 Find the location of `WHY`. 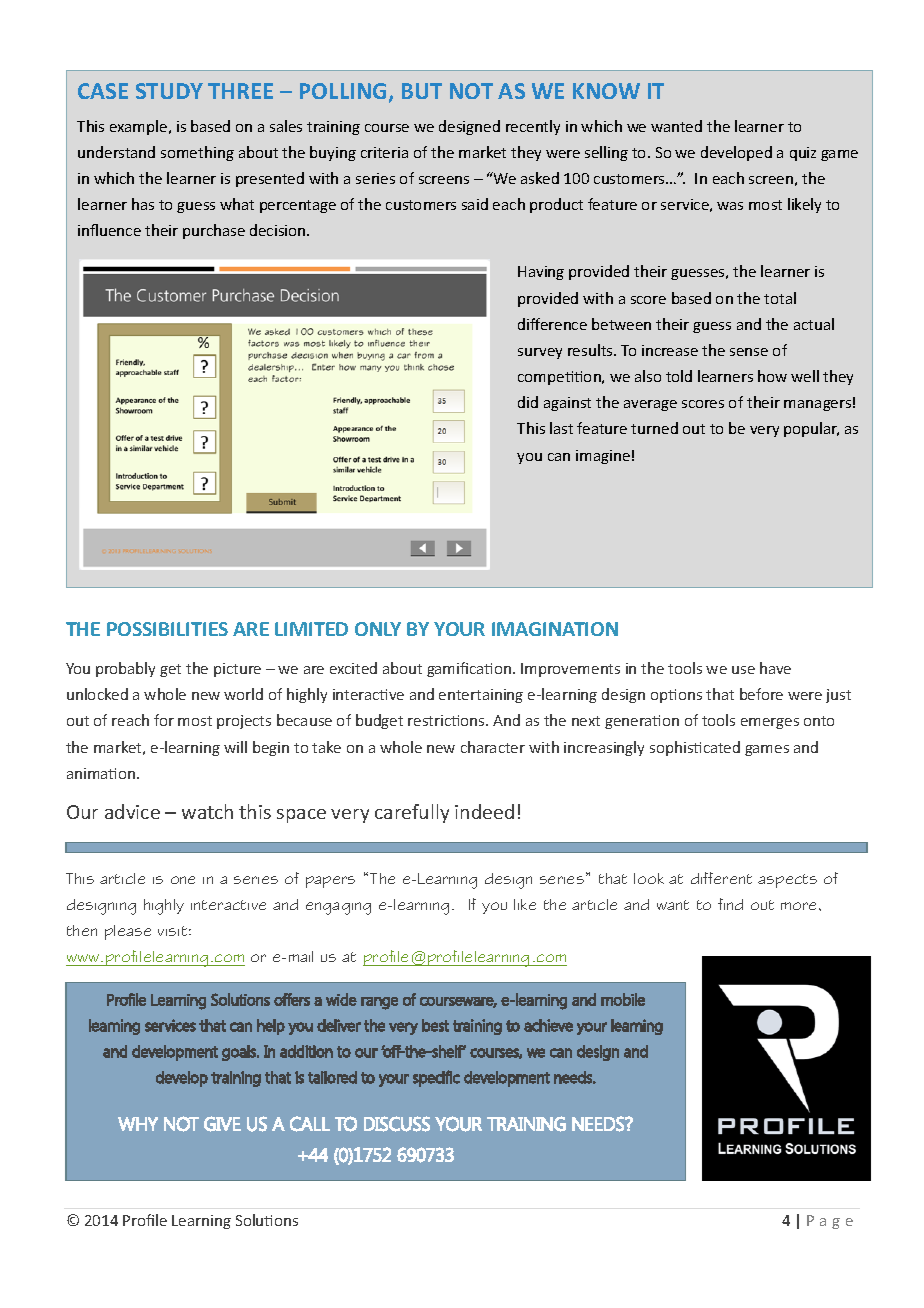

WHY is located at coordinates (138, 1124).
